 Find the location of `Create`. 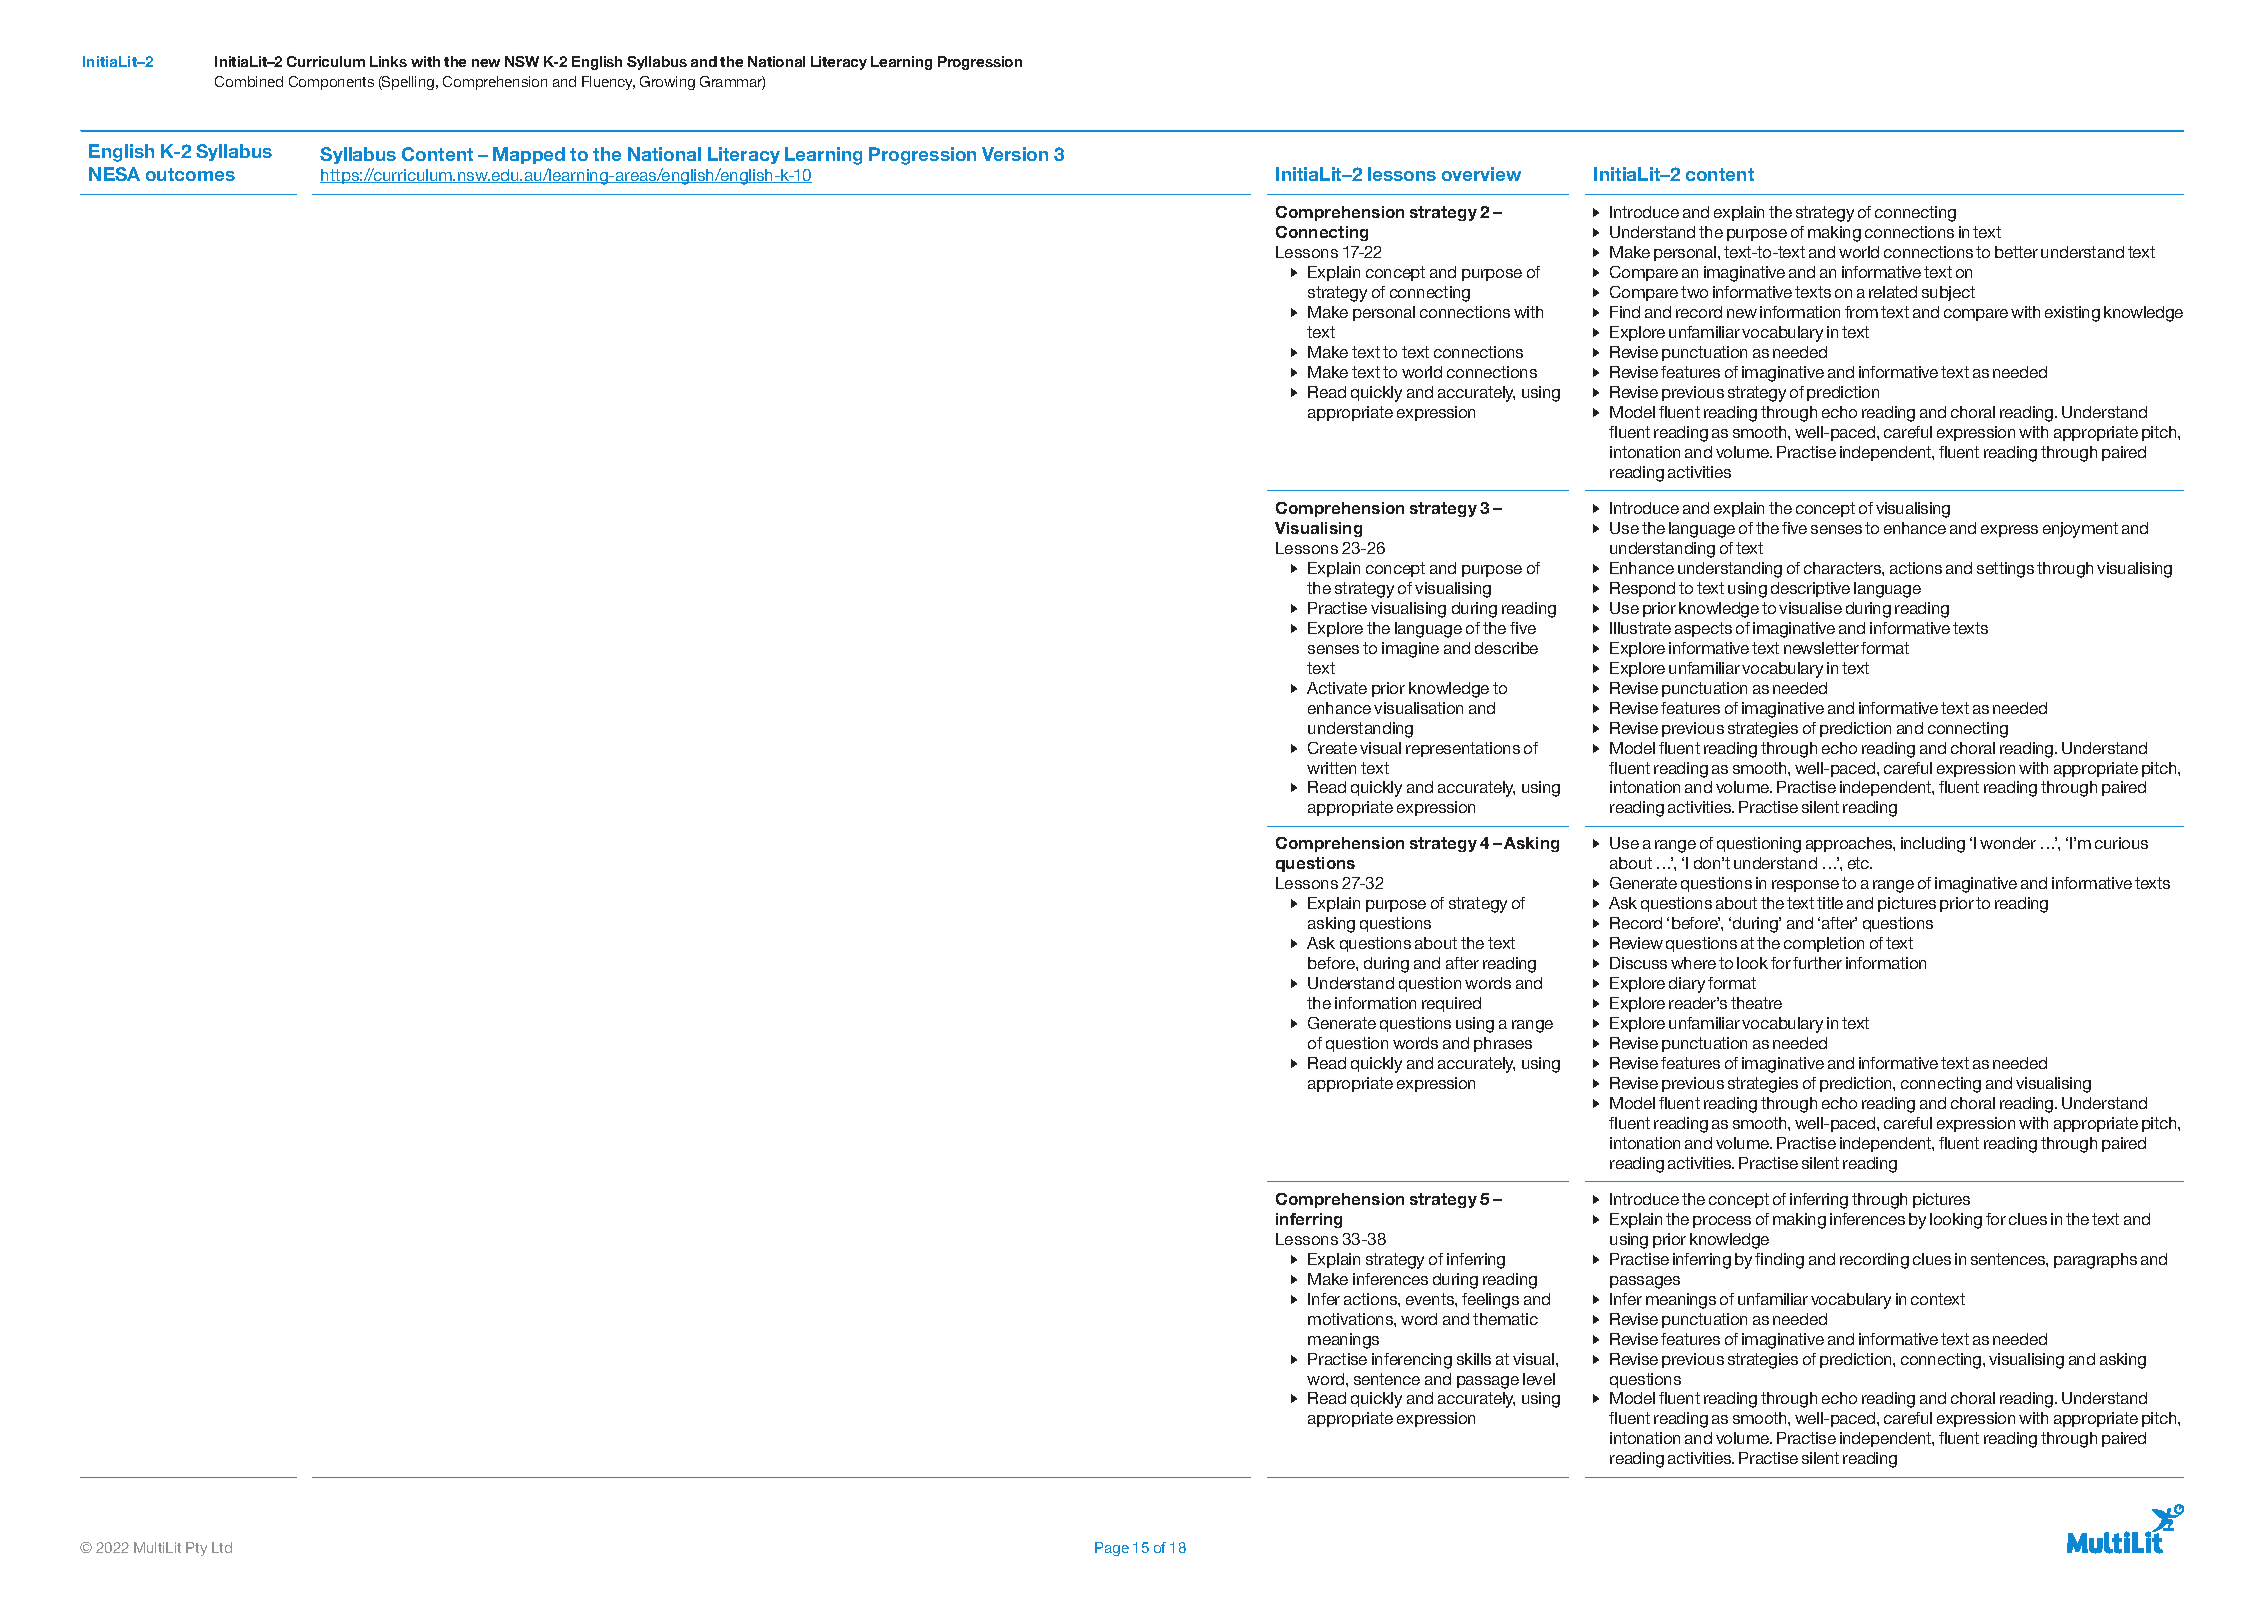

Create is located at coordinates (1332, 748).
